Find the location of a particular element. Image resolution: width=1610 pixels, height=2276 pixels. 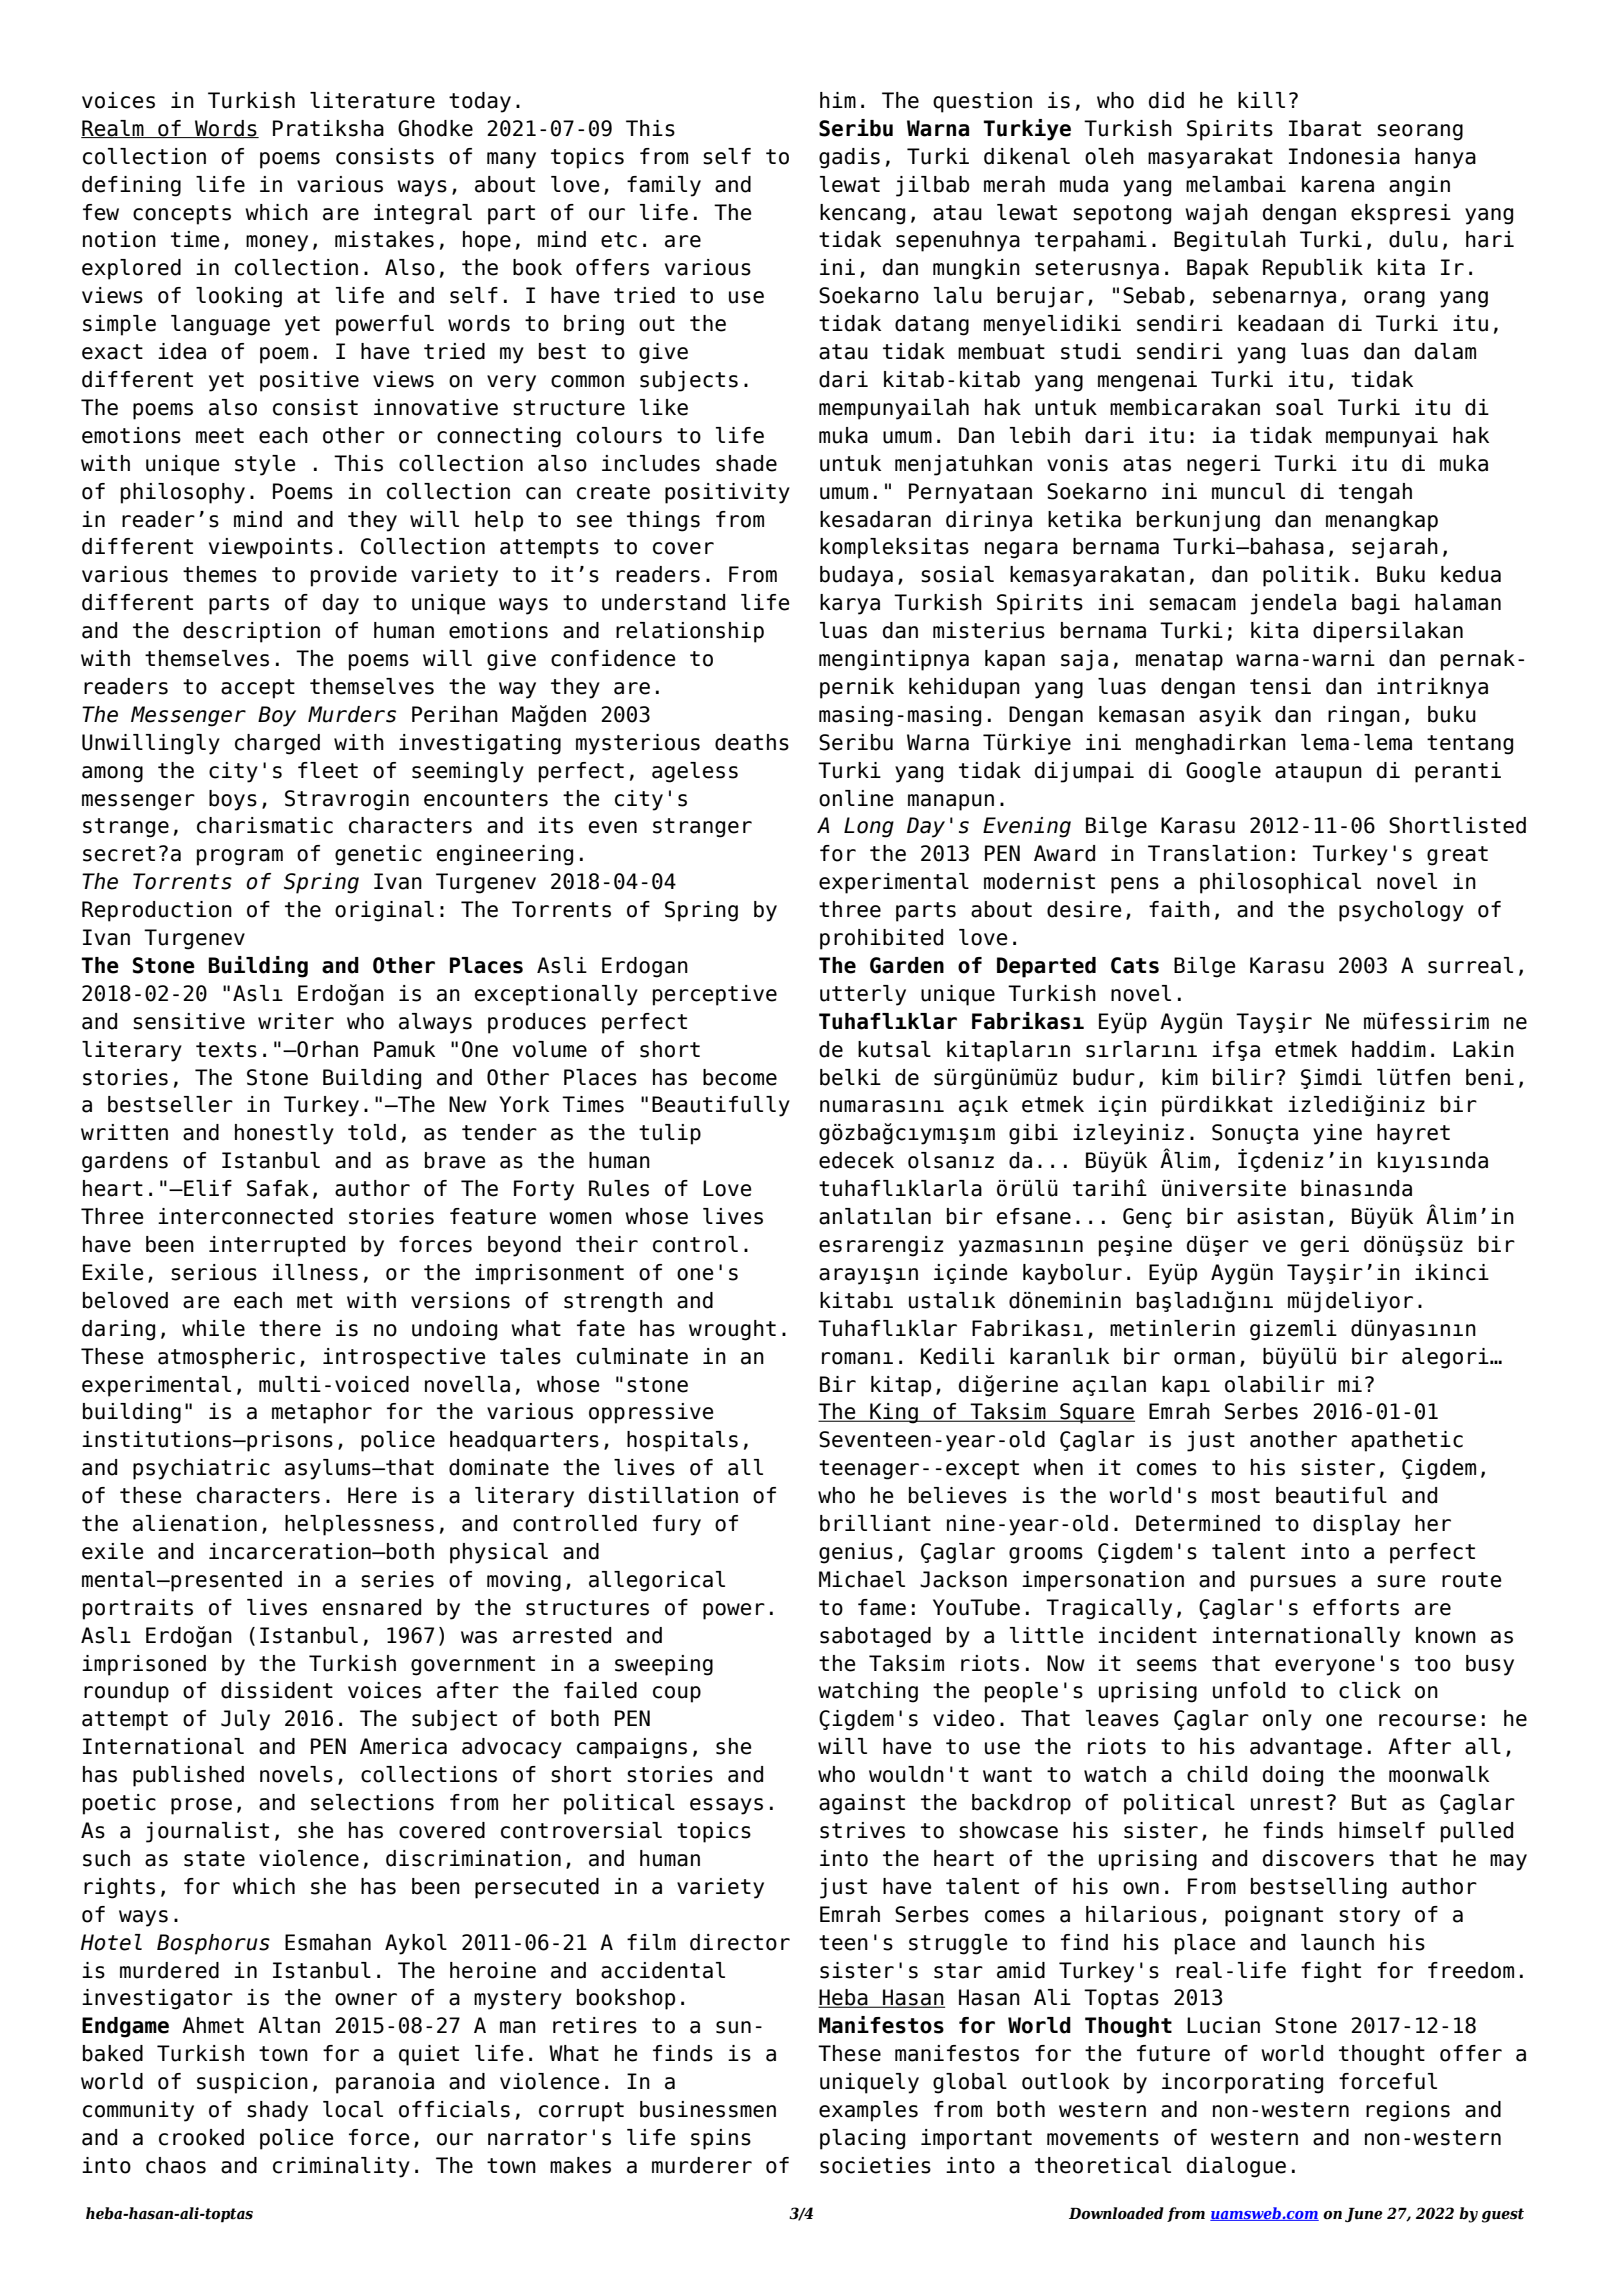

psychiatric is located at coordinates (201, 1469).
